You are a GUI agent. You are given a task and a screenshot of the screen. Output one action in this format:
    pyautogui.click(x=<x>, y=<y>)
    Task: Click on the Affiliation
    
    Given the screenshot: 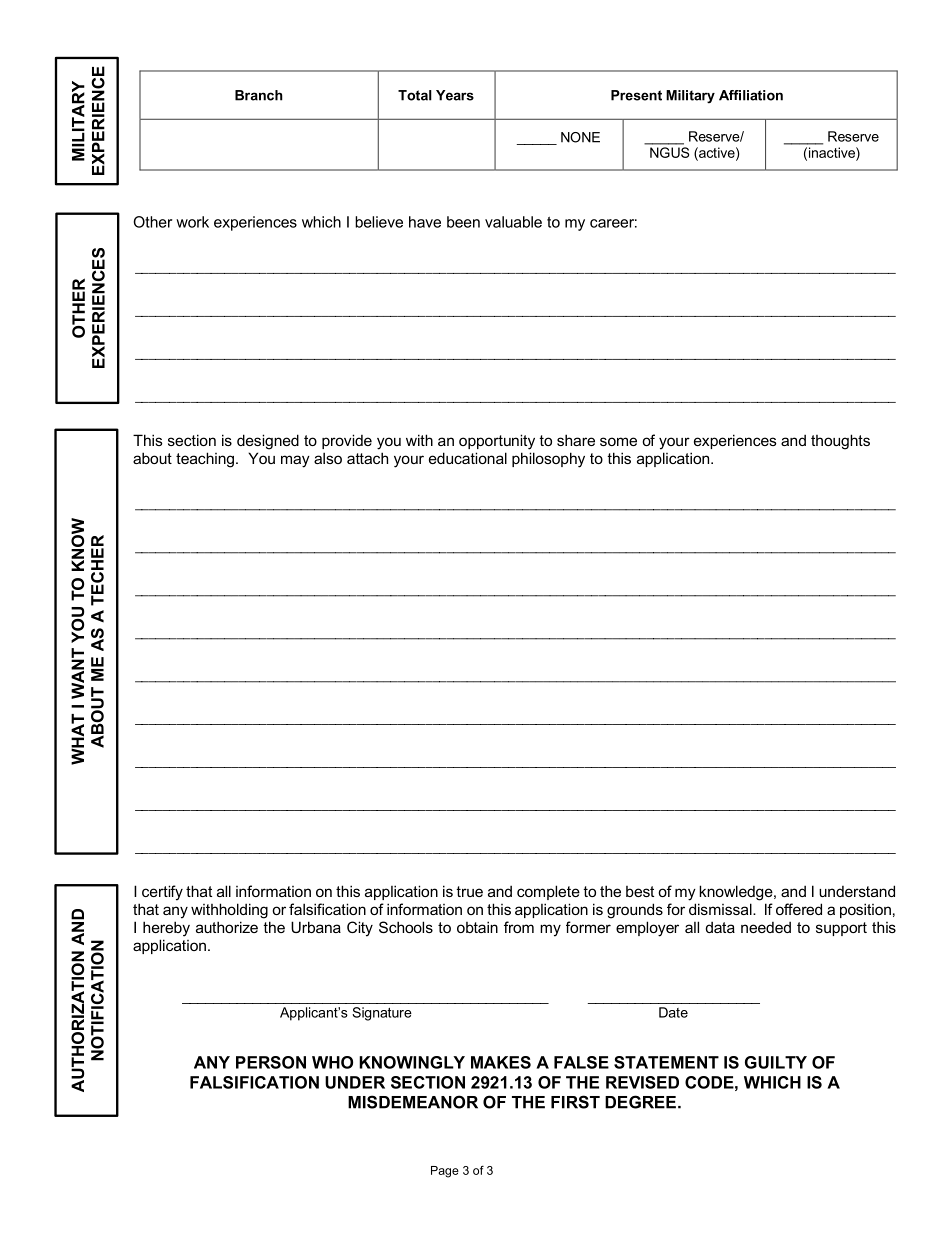 What is the action you would take?
    pyautogui.click(x=751, y=95)
